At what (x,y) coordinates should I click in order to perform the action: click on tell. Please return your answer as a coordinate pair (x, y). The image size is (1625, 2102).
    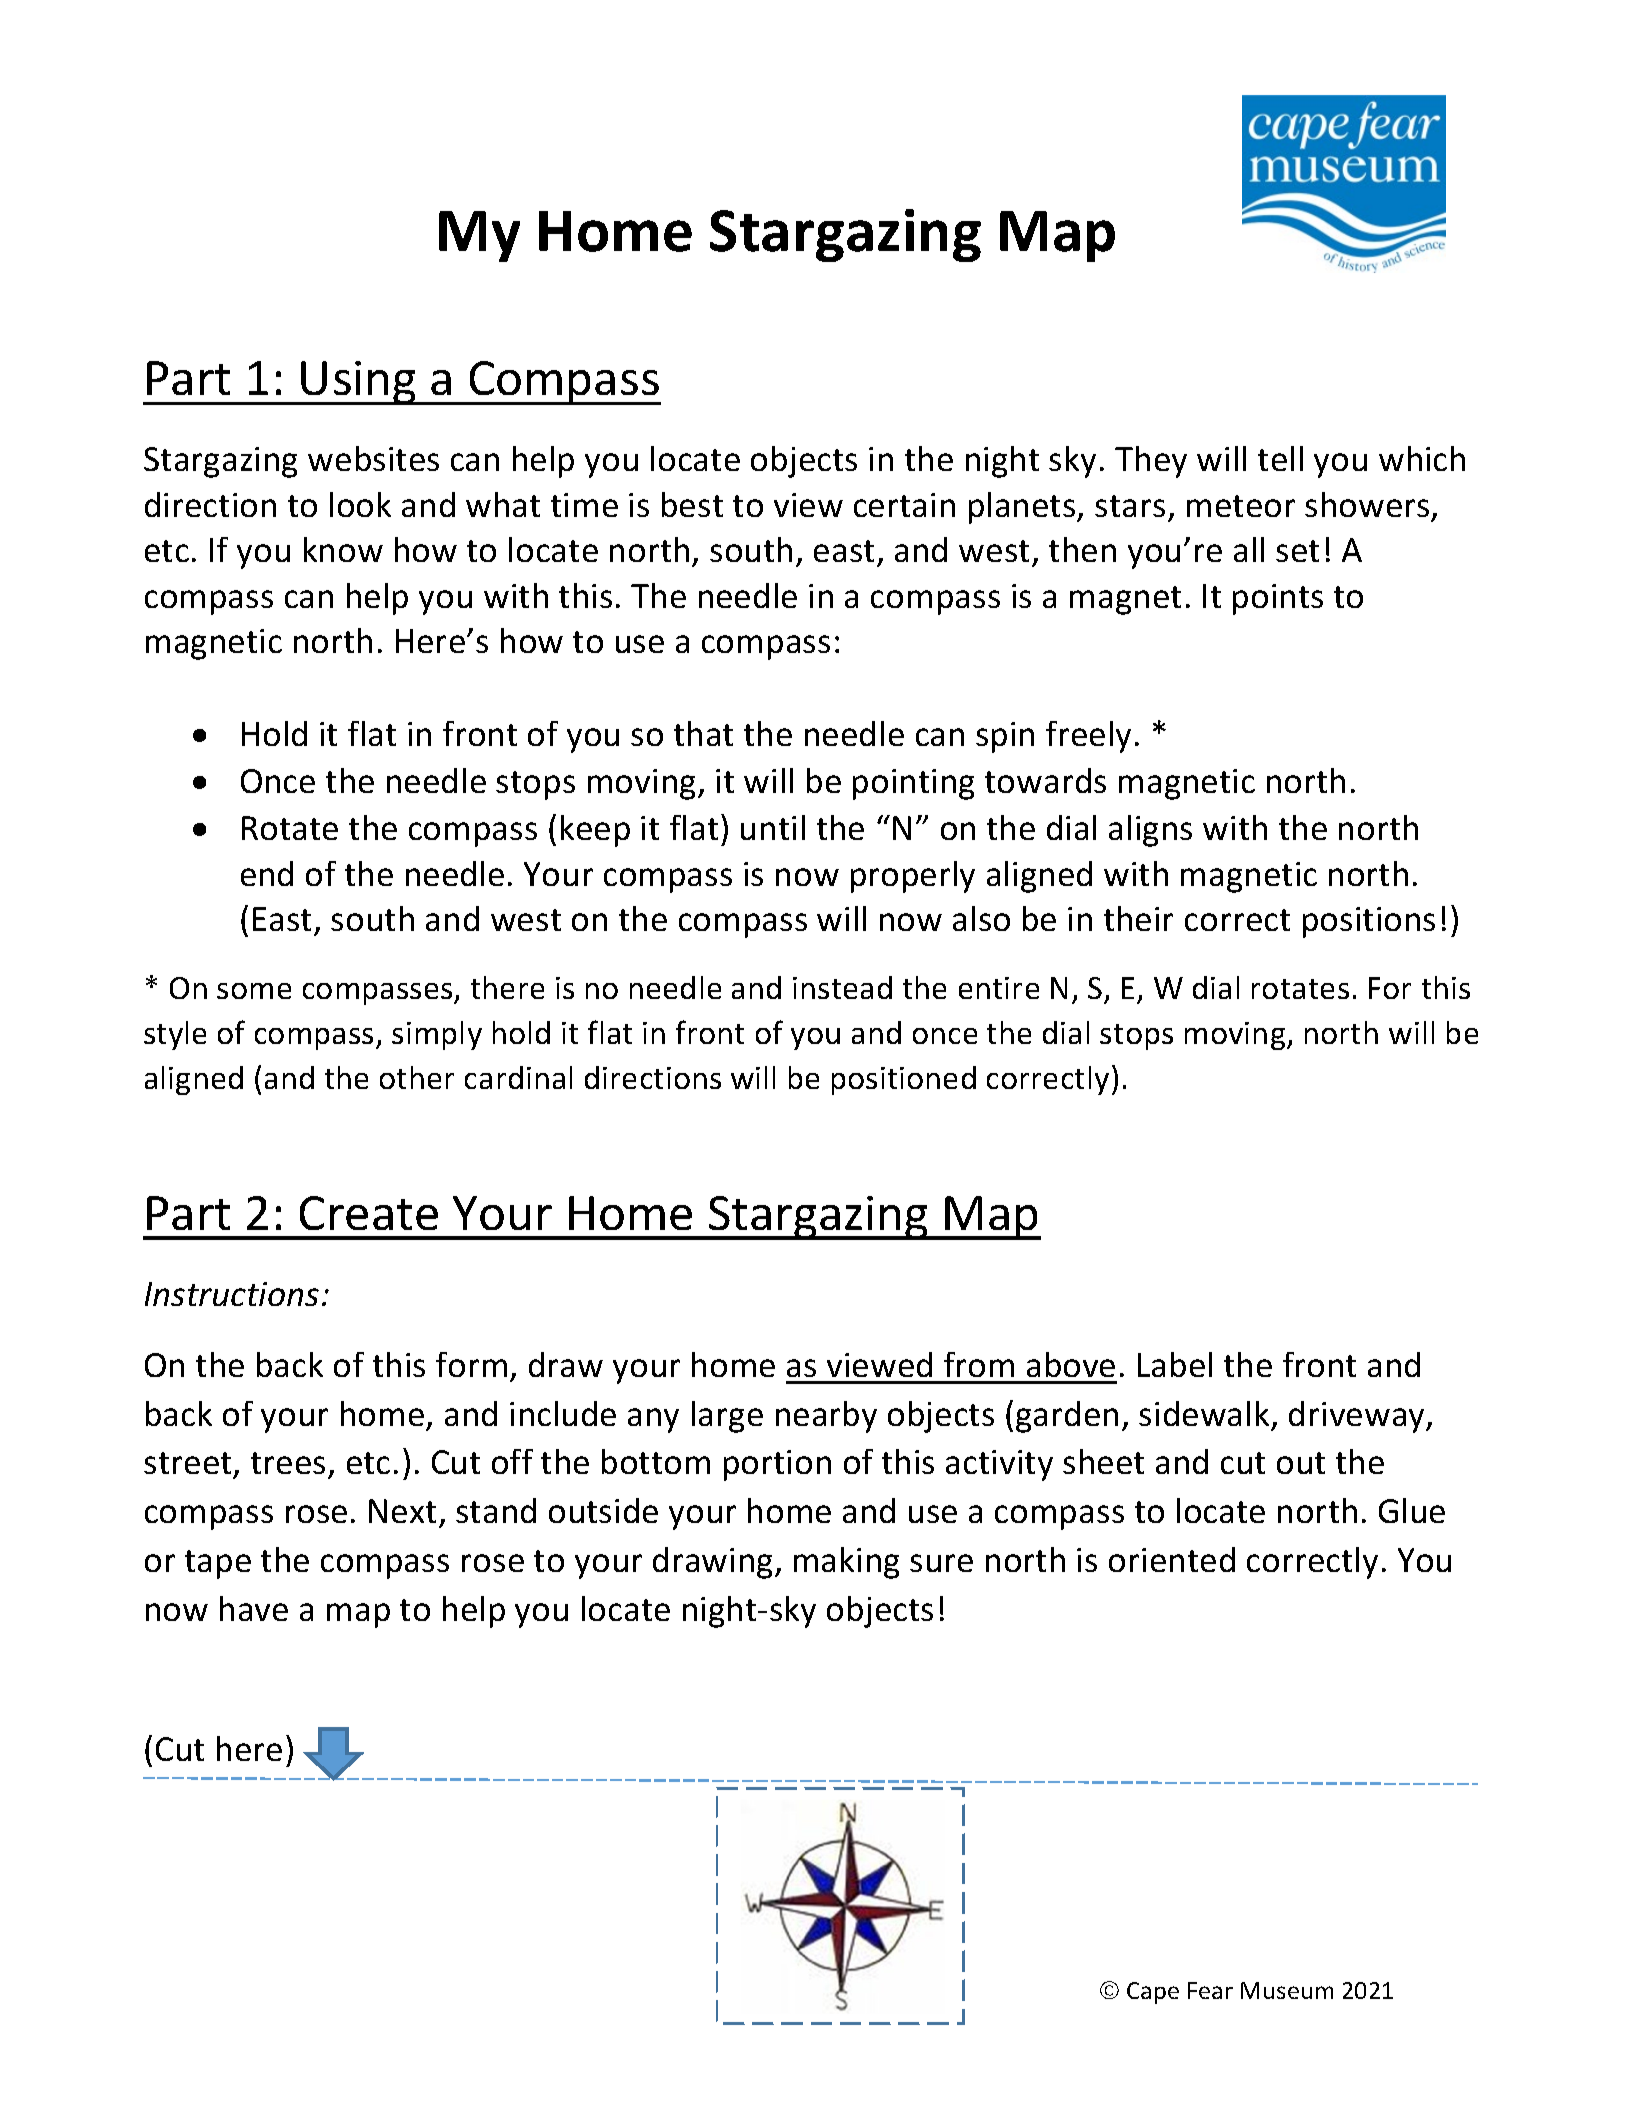
    Looking at the image, I should click on (1280, 458).
